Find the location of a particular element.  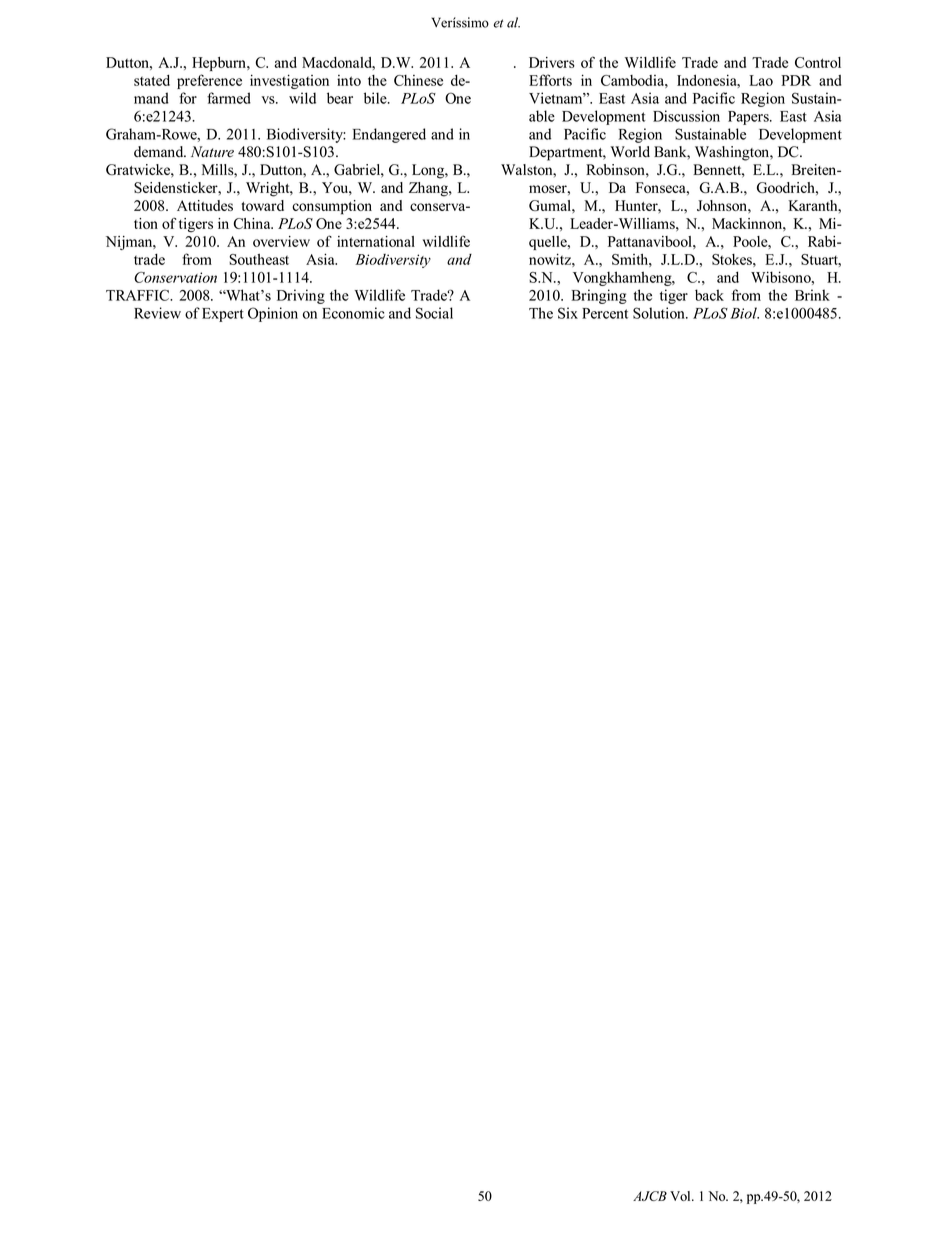

Percent is located at coordinates (605, 313).
